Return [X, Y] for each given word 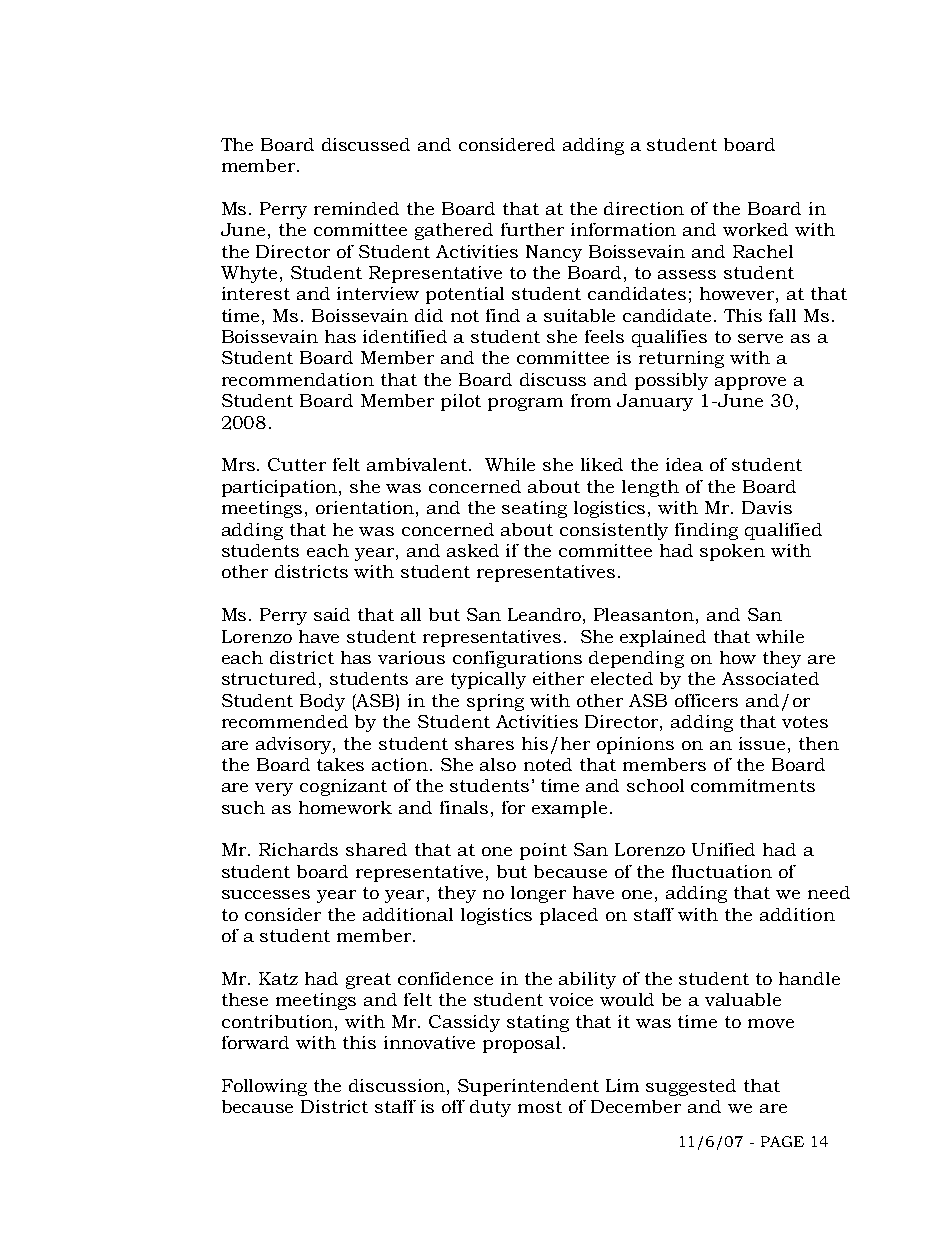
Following [264, 1087]
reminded [356, 208]
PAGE [782, 1141]
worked [755, 229]
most [540, 1107]
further [532, 229]
